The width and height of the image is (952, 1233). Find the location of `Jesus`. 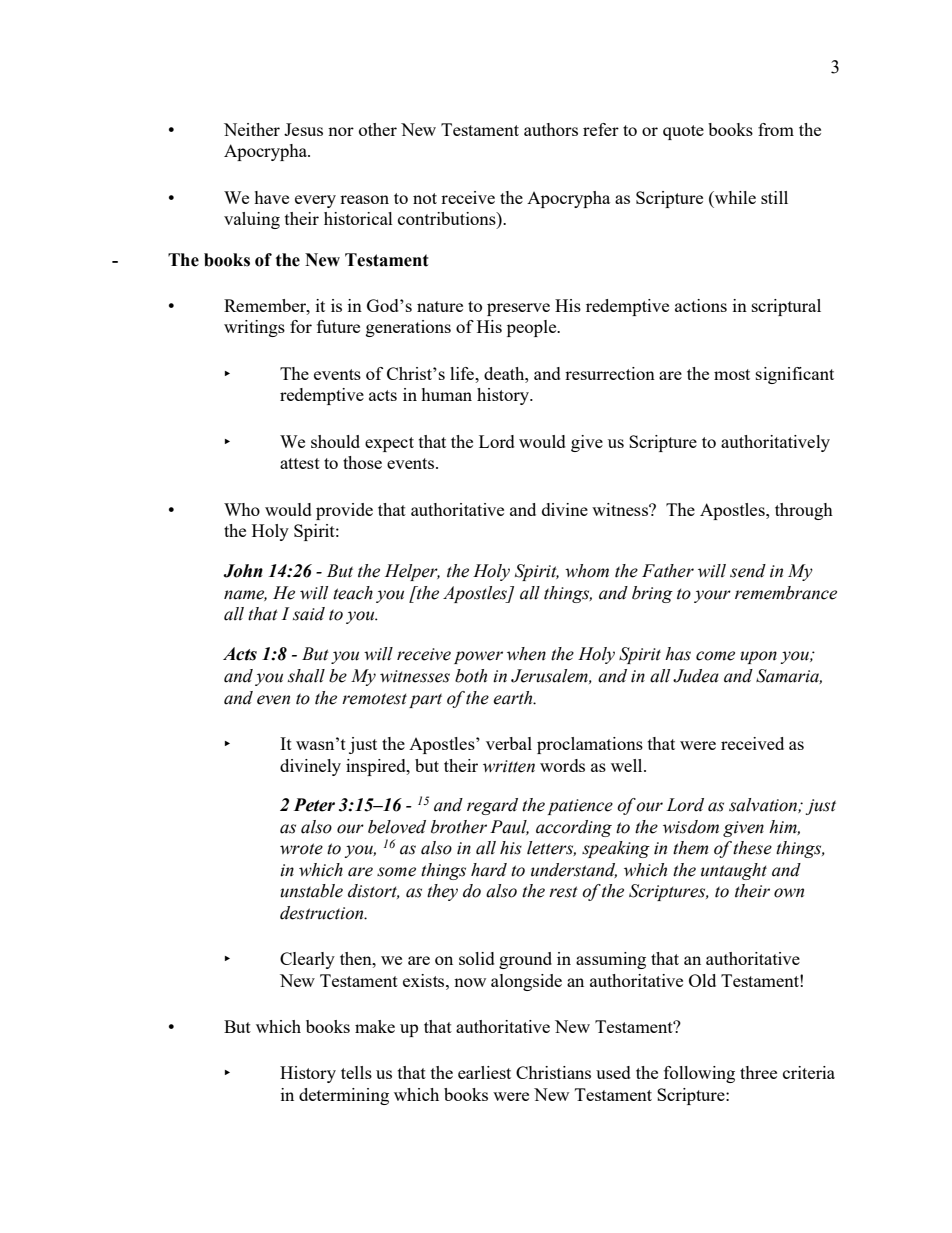

Jesus is located at coordinates (303, 129).
